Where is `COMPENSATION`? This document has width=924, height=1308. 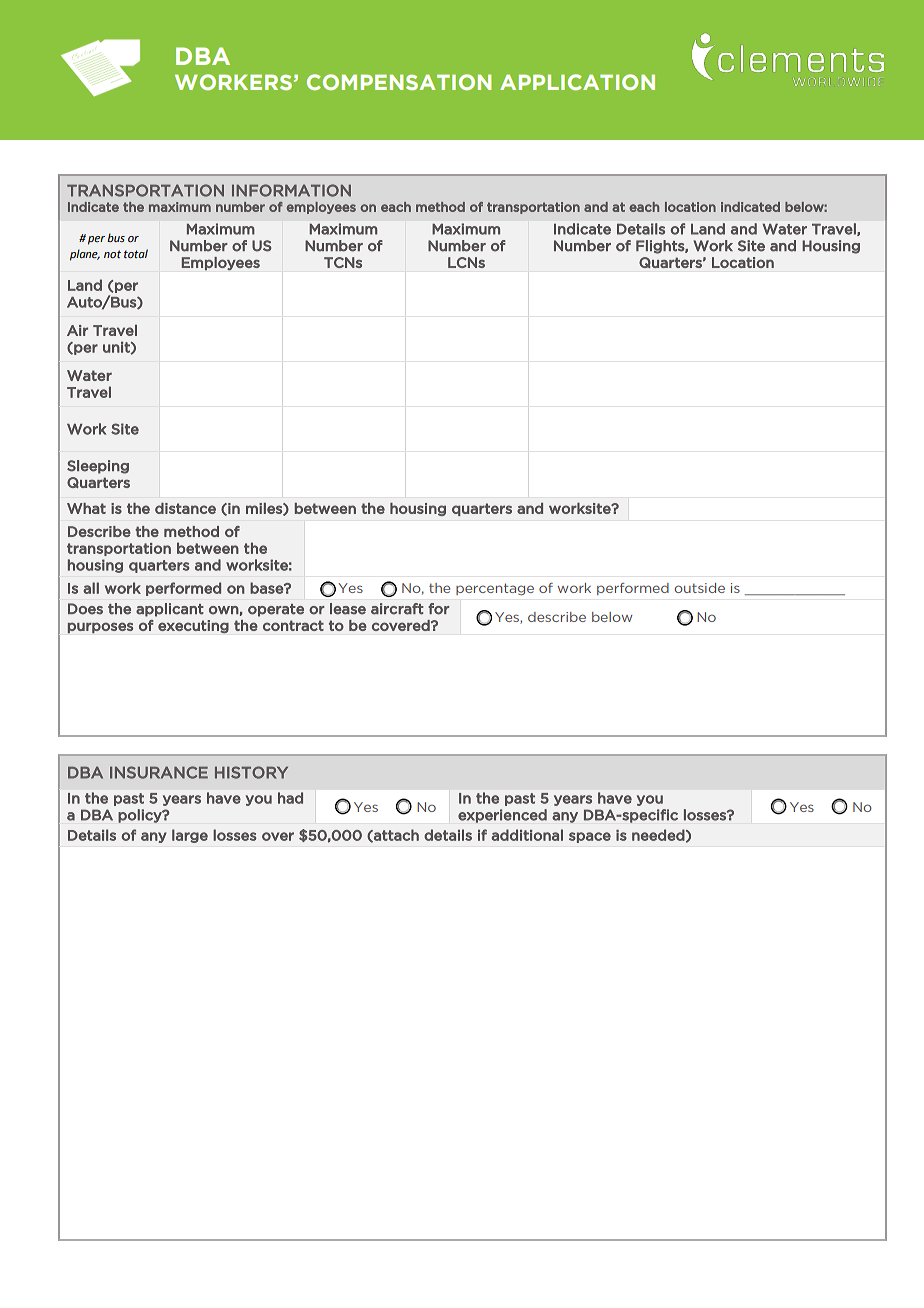 COMPENSATION is located at coordinates (399, 82).
